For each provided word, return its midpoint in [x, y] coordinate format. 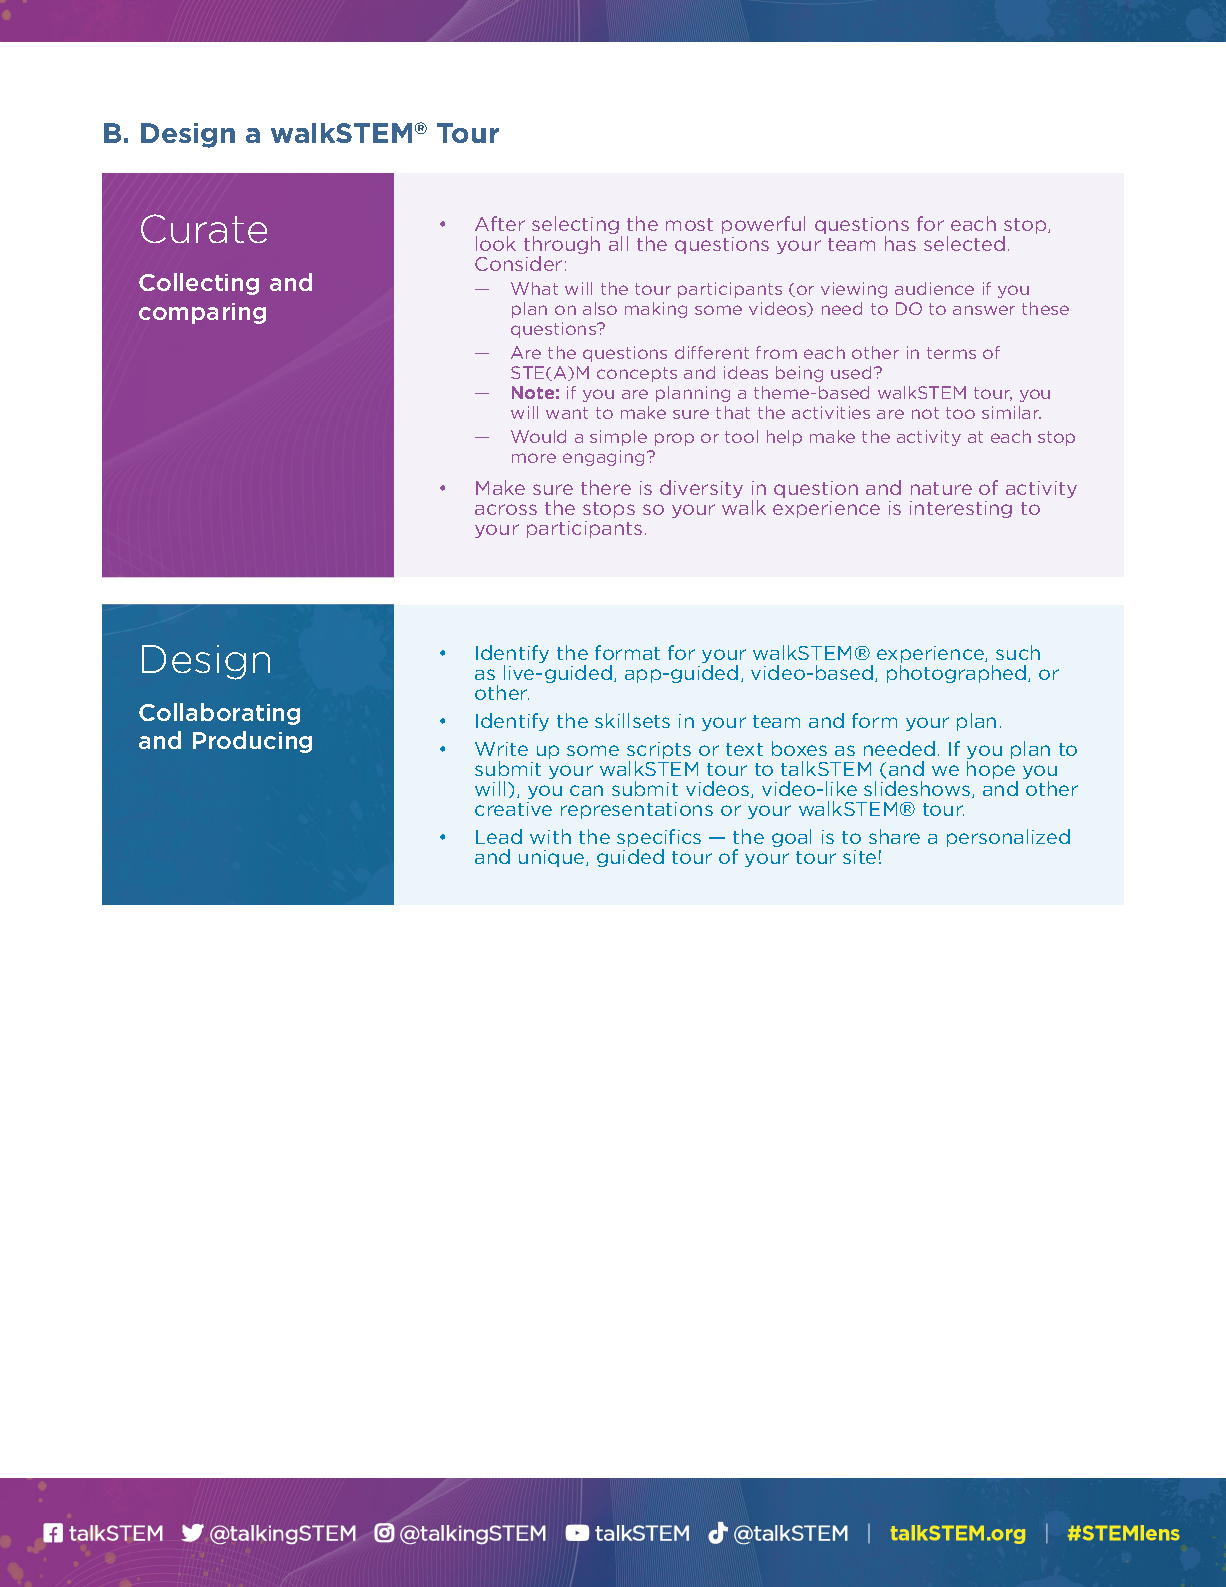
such [1018, 652]
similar [1011, 412]
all [618, 243]
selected [964, 243]
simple [618, 438]
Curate [204, 228]
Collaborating [219, 714]
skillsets [632, 720]
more [534, 458]
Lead [499, 836]
